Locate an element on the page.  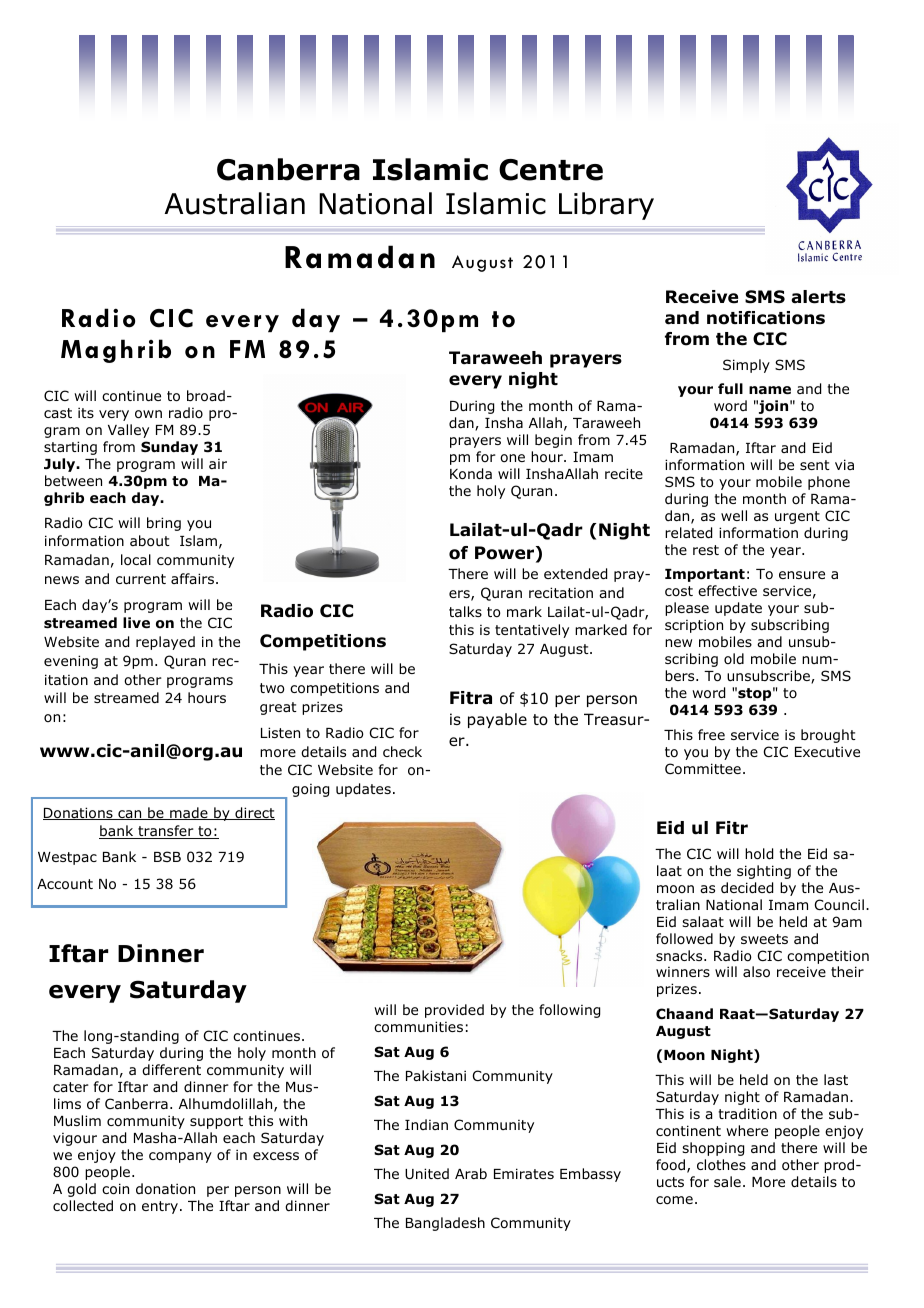
free is located at coordinates (711, 734).
